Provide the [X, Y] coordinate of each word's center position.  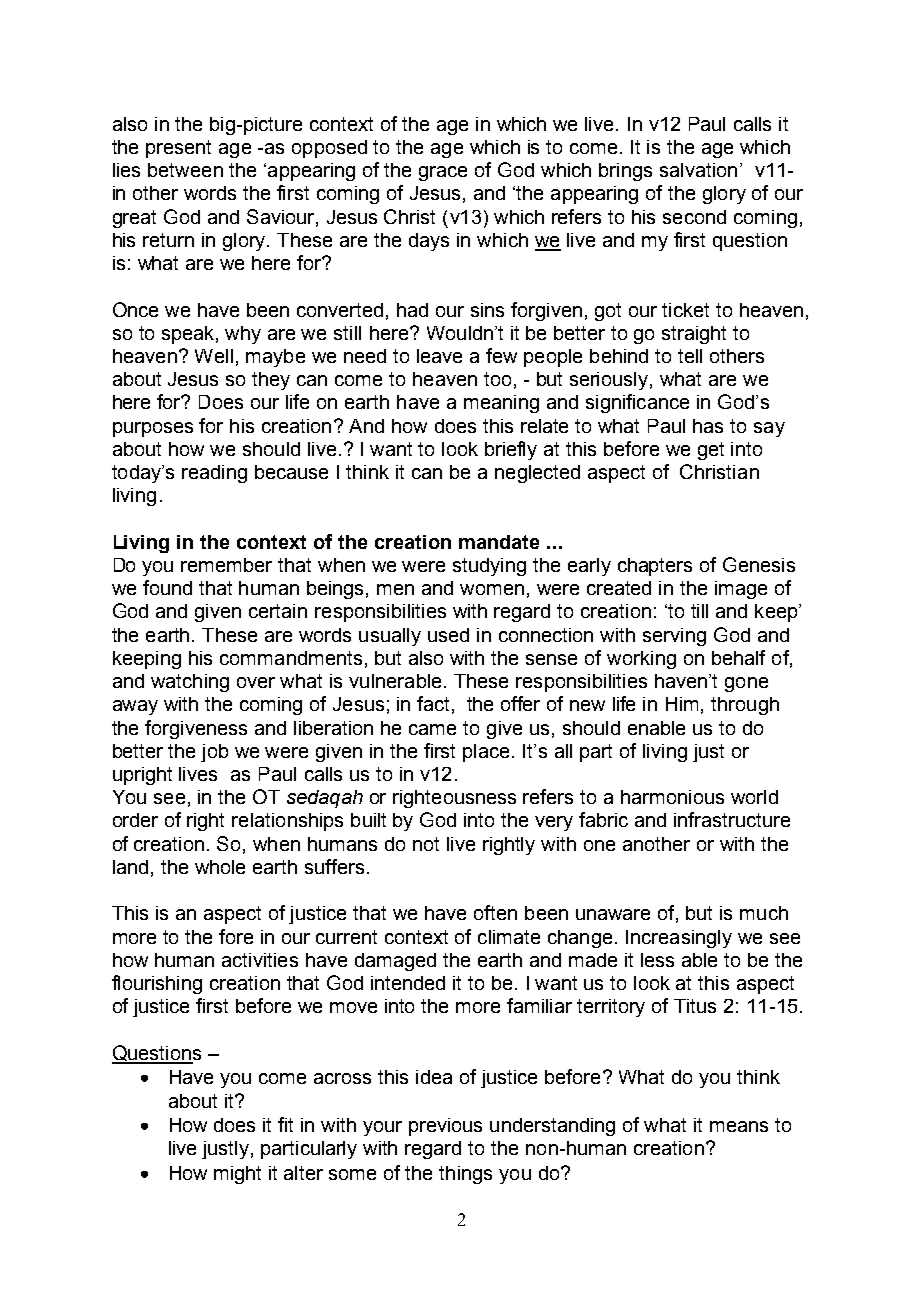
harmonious [672, 797]
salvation [698, 170]
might [237, 1175]
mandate [499, 542]
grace [443, 173]
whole [220, 867]
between [185, 170]
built [368, 820]
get [711, 451]
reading [214, 474]
